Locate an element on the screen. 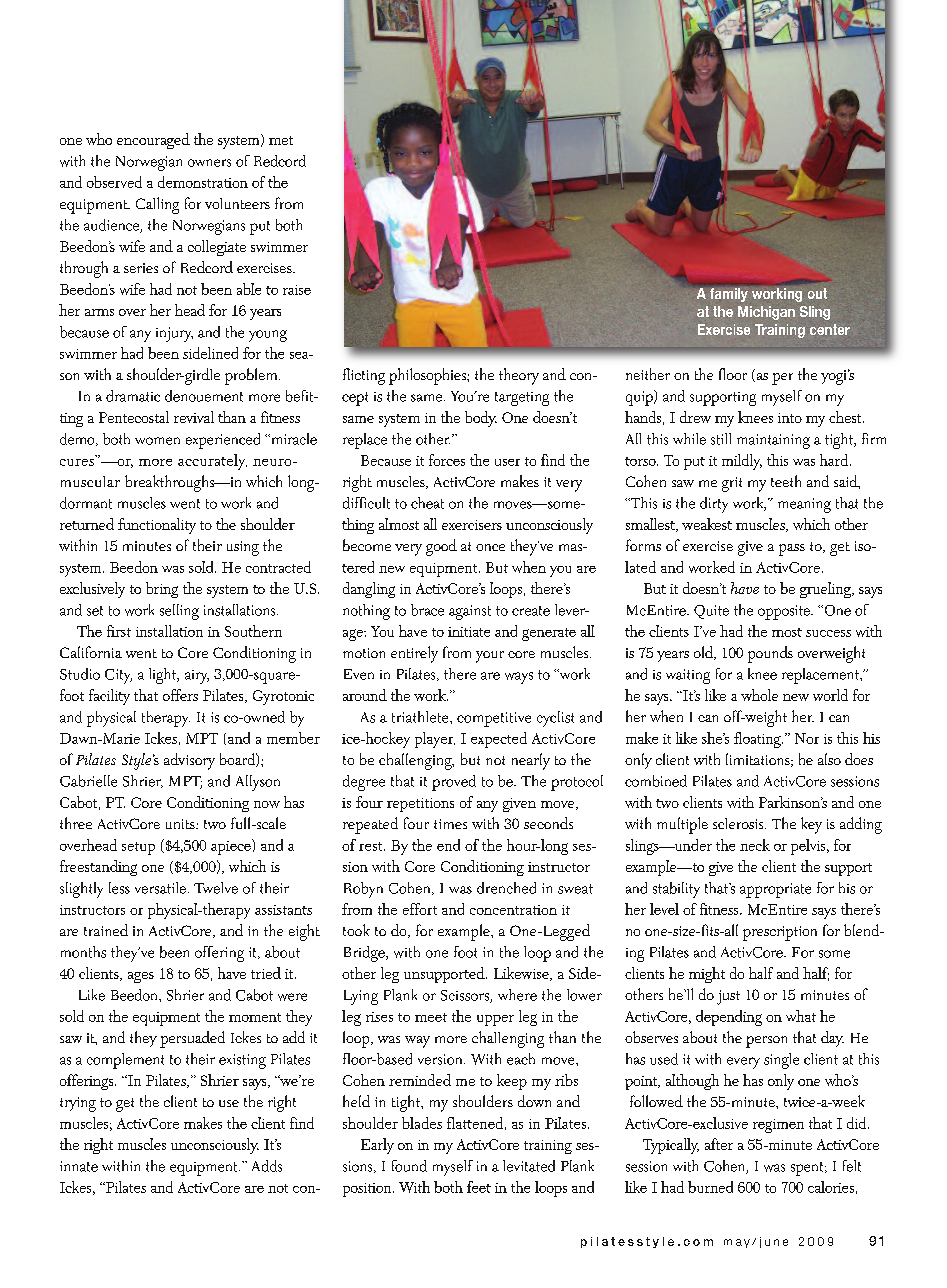 This screenshot has height=1288, width=947. drenched is located at coordinates (506, 888).
